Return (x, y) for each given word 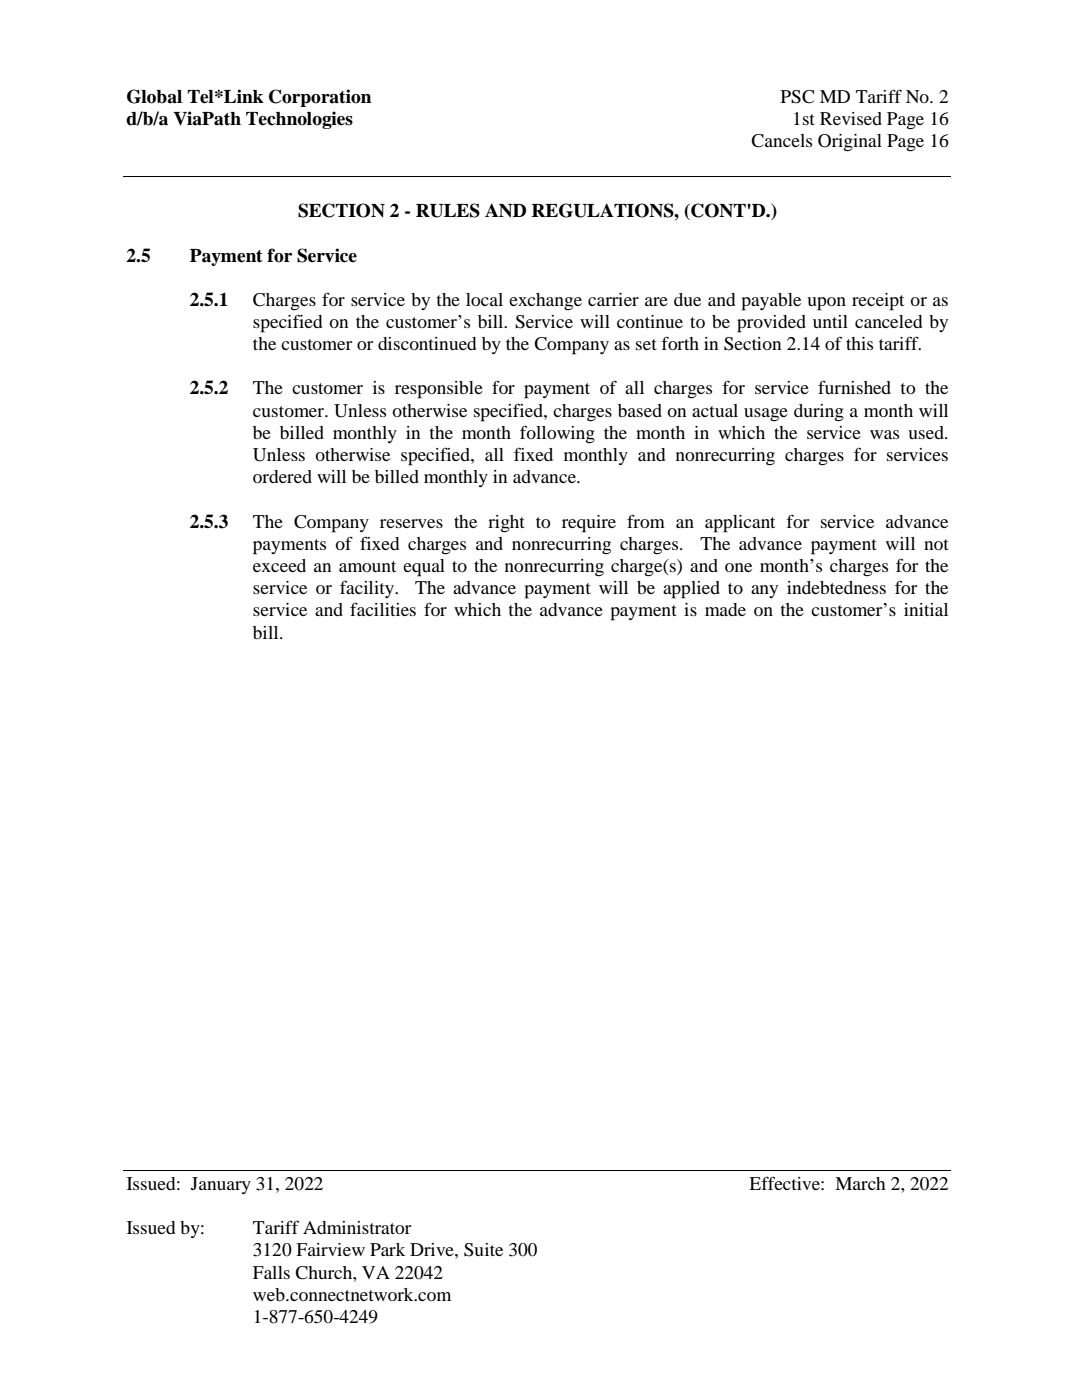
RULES (448, 210)
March (860, 1183)
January (221, 1185)
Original (850, 143)
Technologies (299, 120)
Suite (483, 1250)
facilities (383, 609)
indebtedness (836, 587)
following (557, 434)
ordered (282, 476)
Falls (271, 1272)
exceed (279, 565)
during (819, 413)
